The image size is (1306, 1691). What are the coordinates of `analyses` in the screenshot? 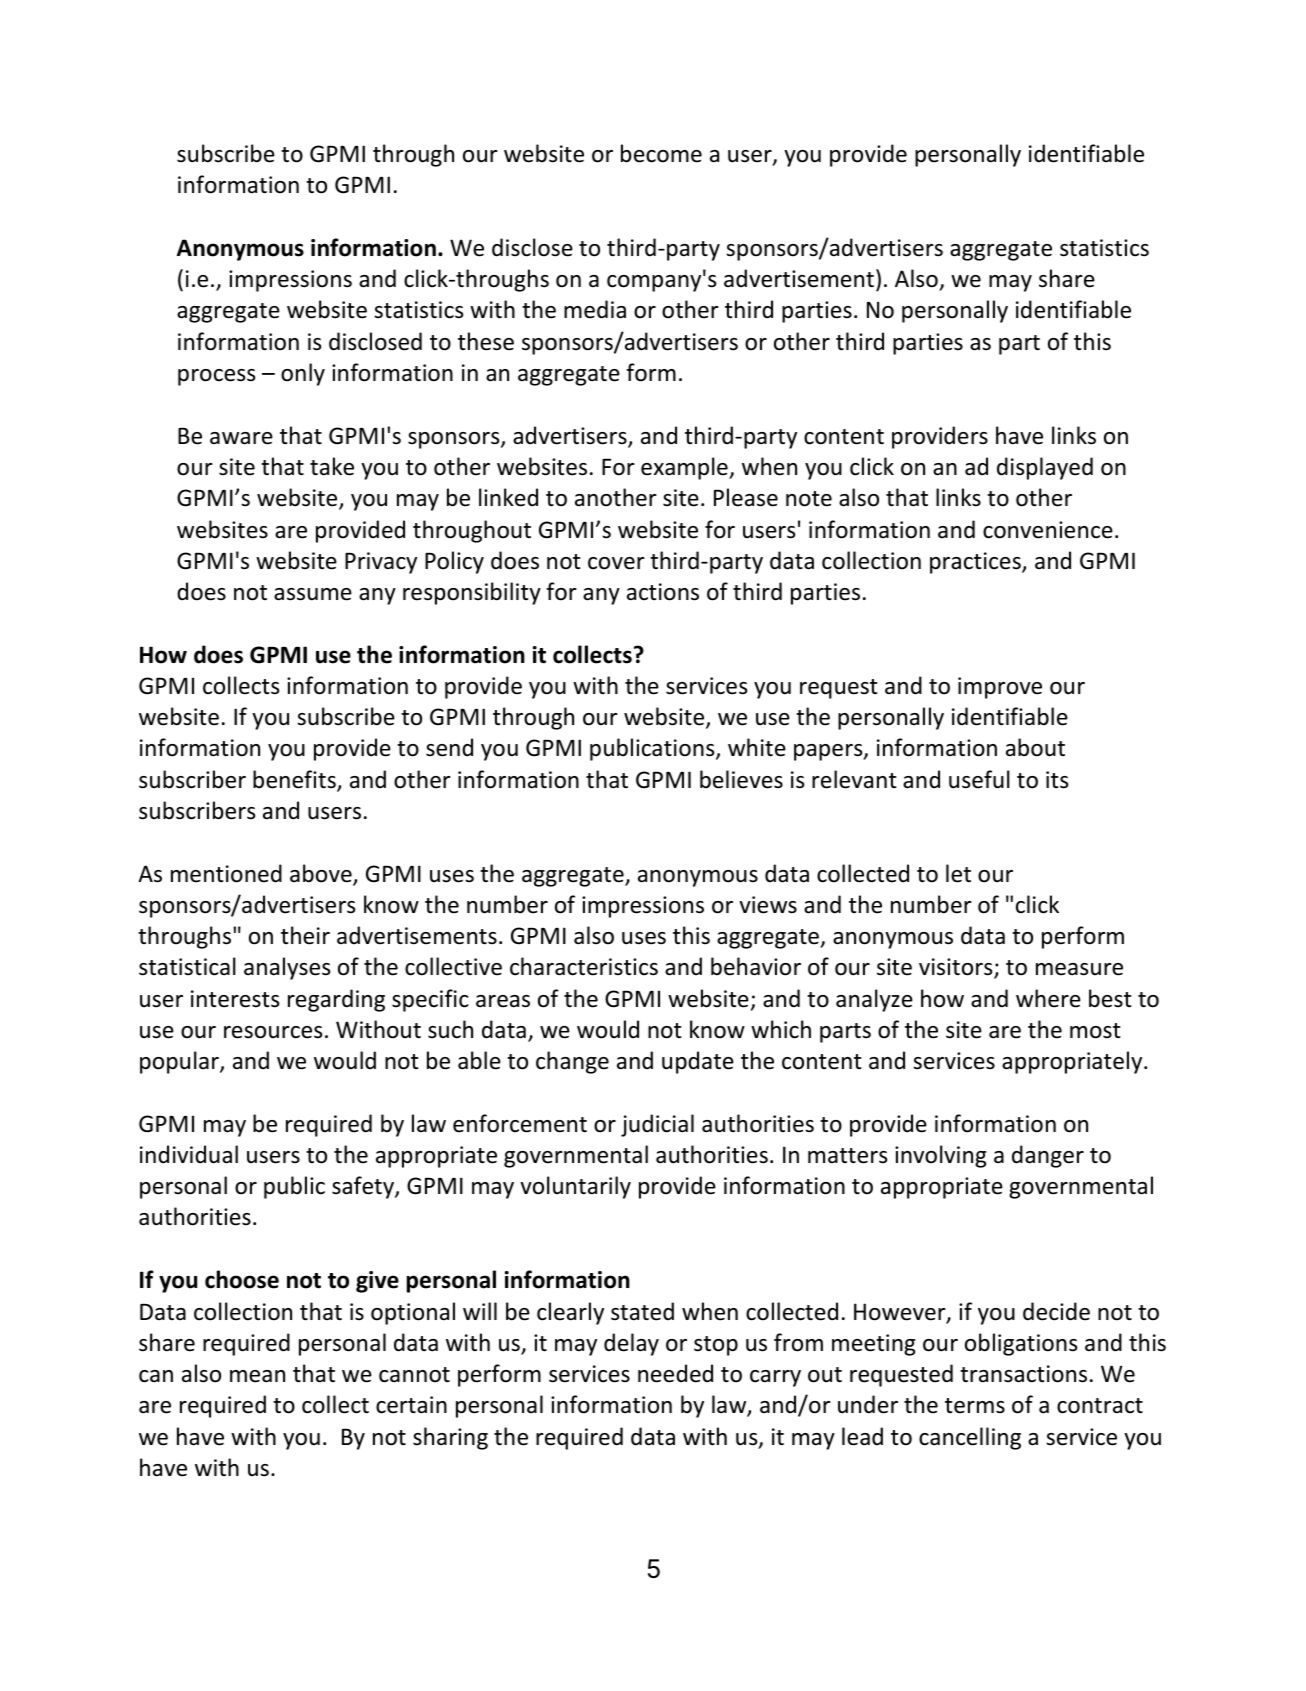 It's located at (287, 968).
